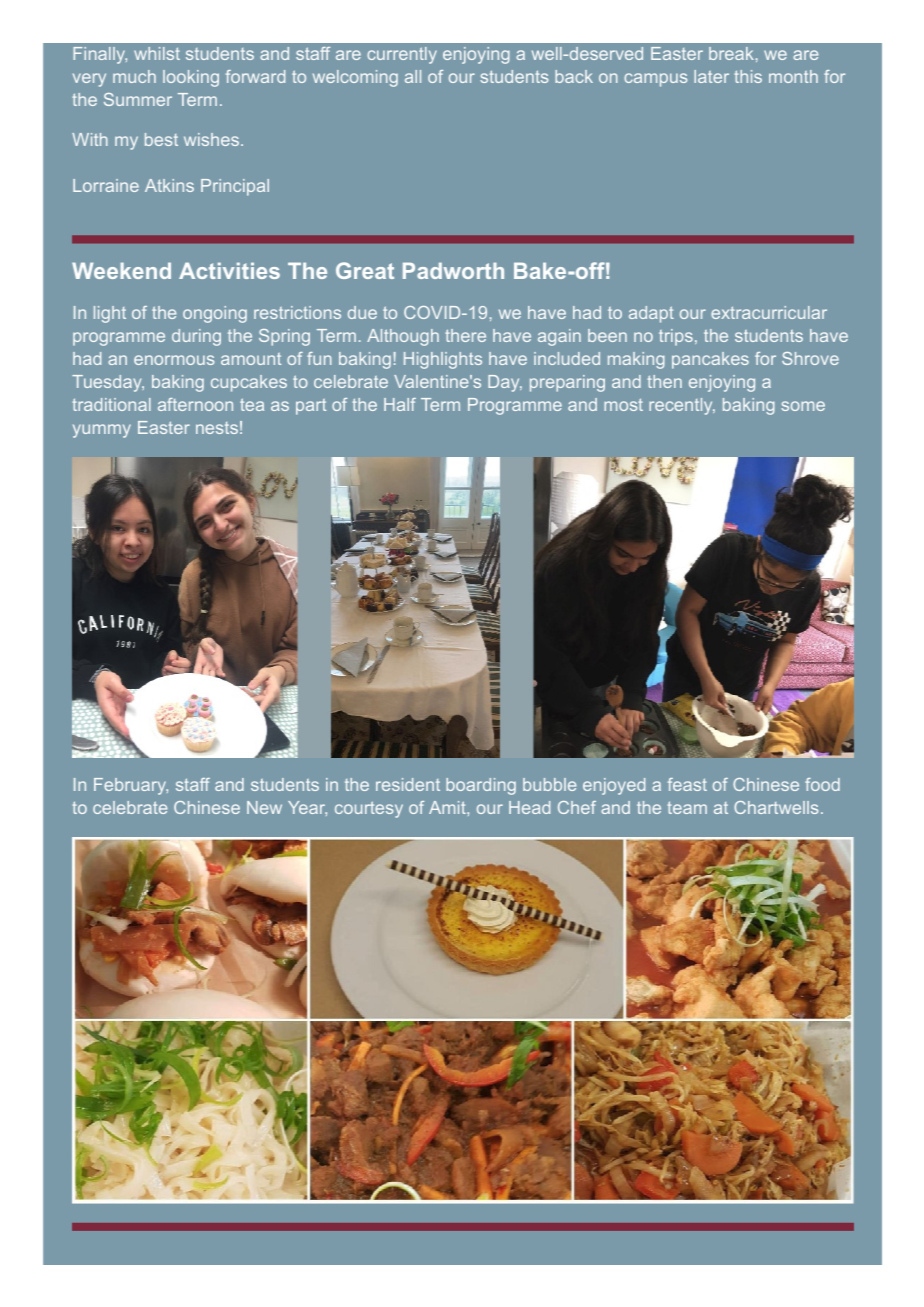 Image resolution: width=924 pixels, height=1307 pixels. What do you see at coordinates (217, 428) in the document?
I see `nests` at bounding box center [217, 428].
